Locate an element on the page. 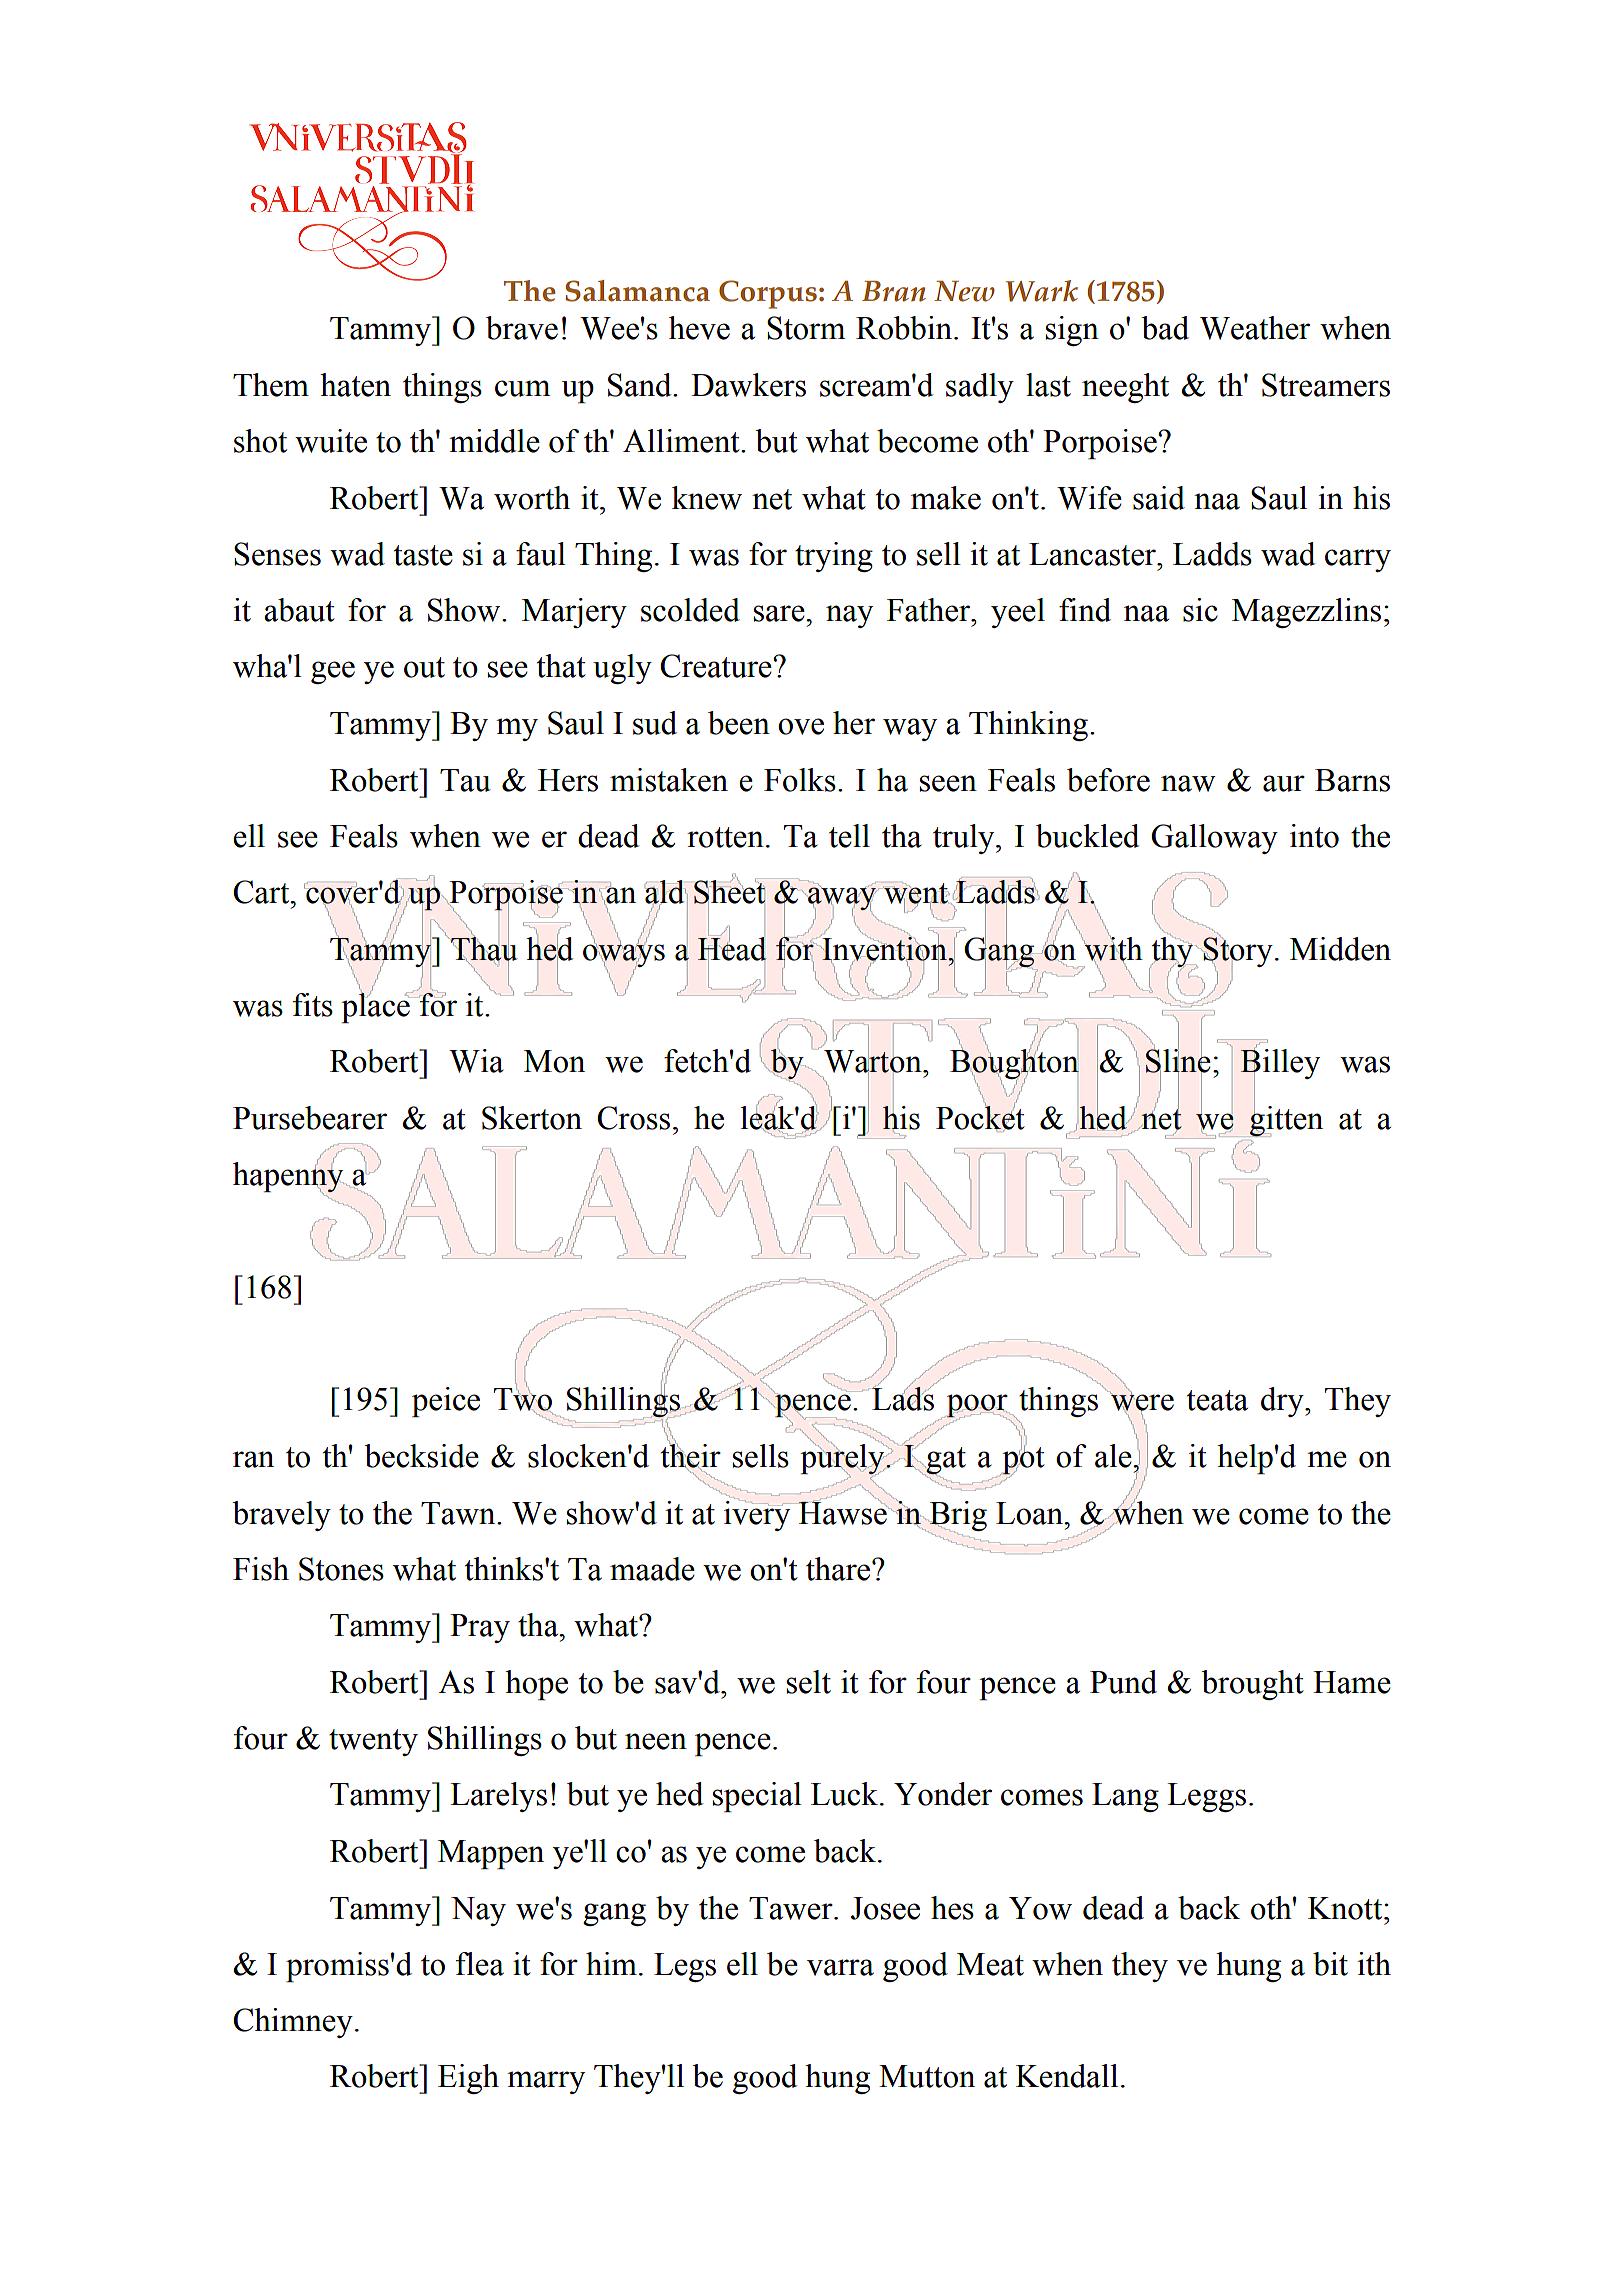 The height and width of the image is (2294, 1621). Them is located at coordinates (271, 385).
